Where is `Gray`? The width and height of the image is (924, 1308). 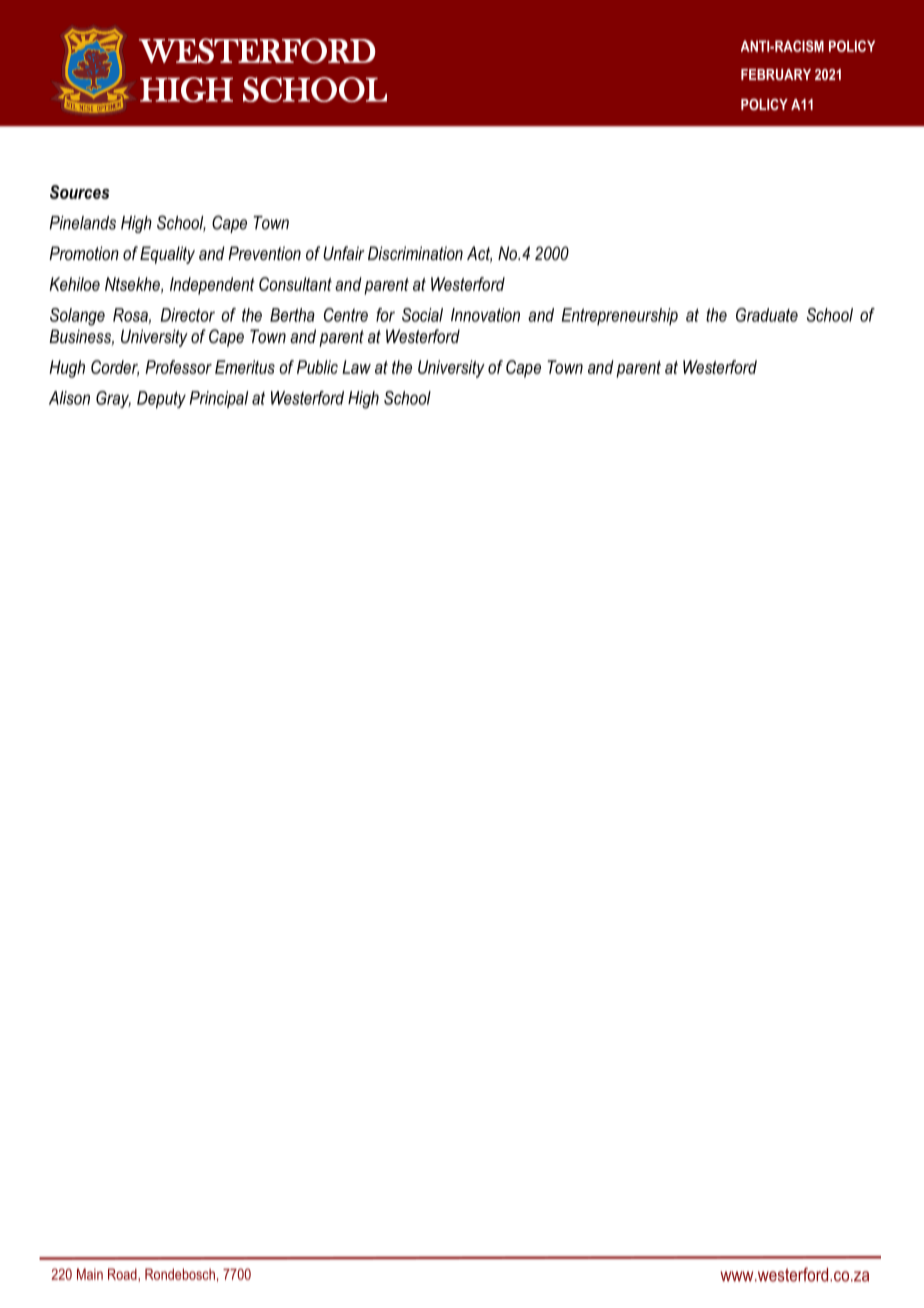 Gray is located at coordinates (113, 399).
